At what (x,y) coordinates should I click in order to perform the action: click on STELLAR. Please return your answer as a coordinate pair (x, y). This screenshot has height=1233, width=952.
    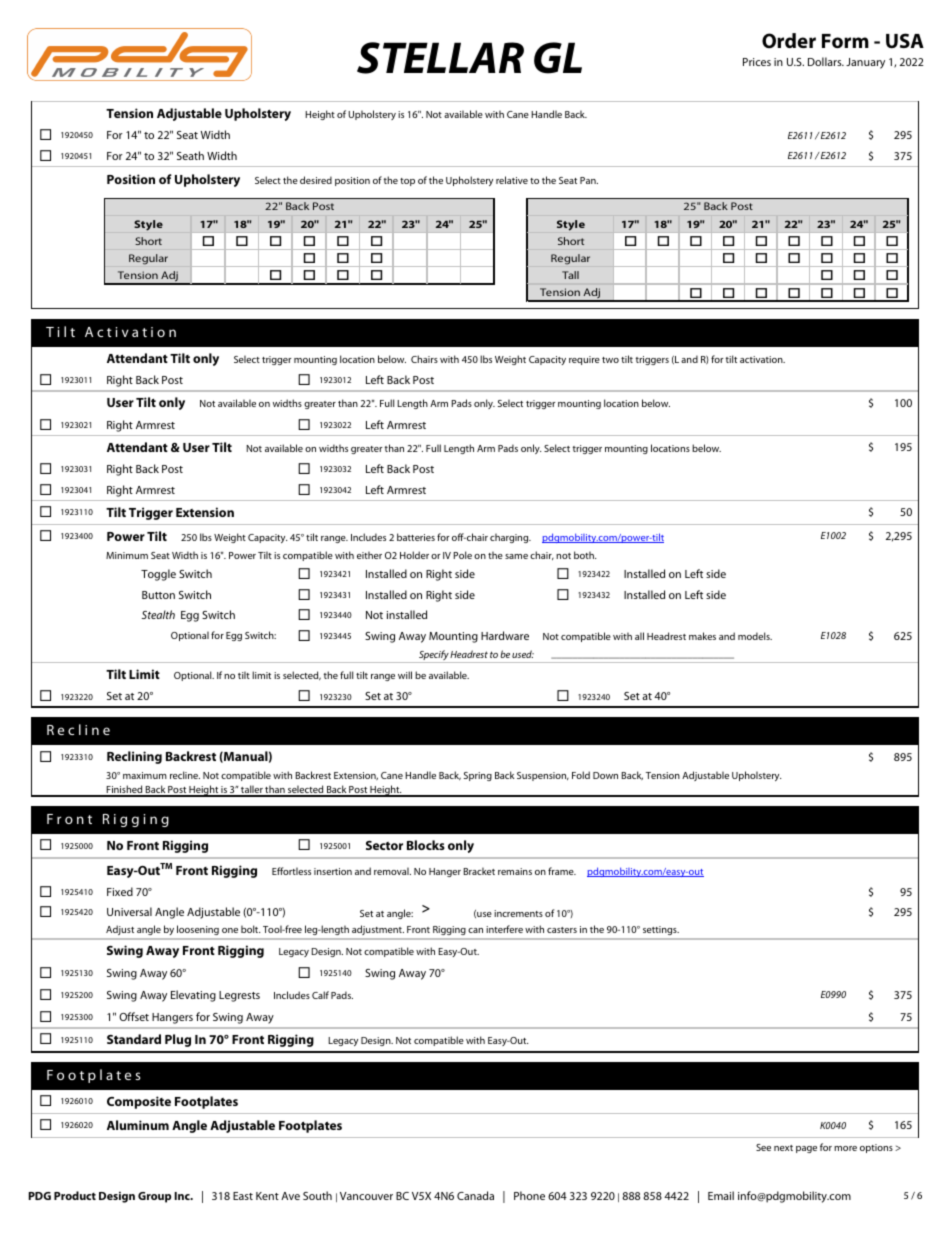
    Looking at the image, I should click on (440, 58).
